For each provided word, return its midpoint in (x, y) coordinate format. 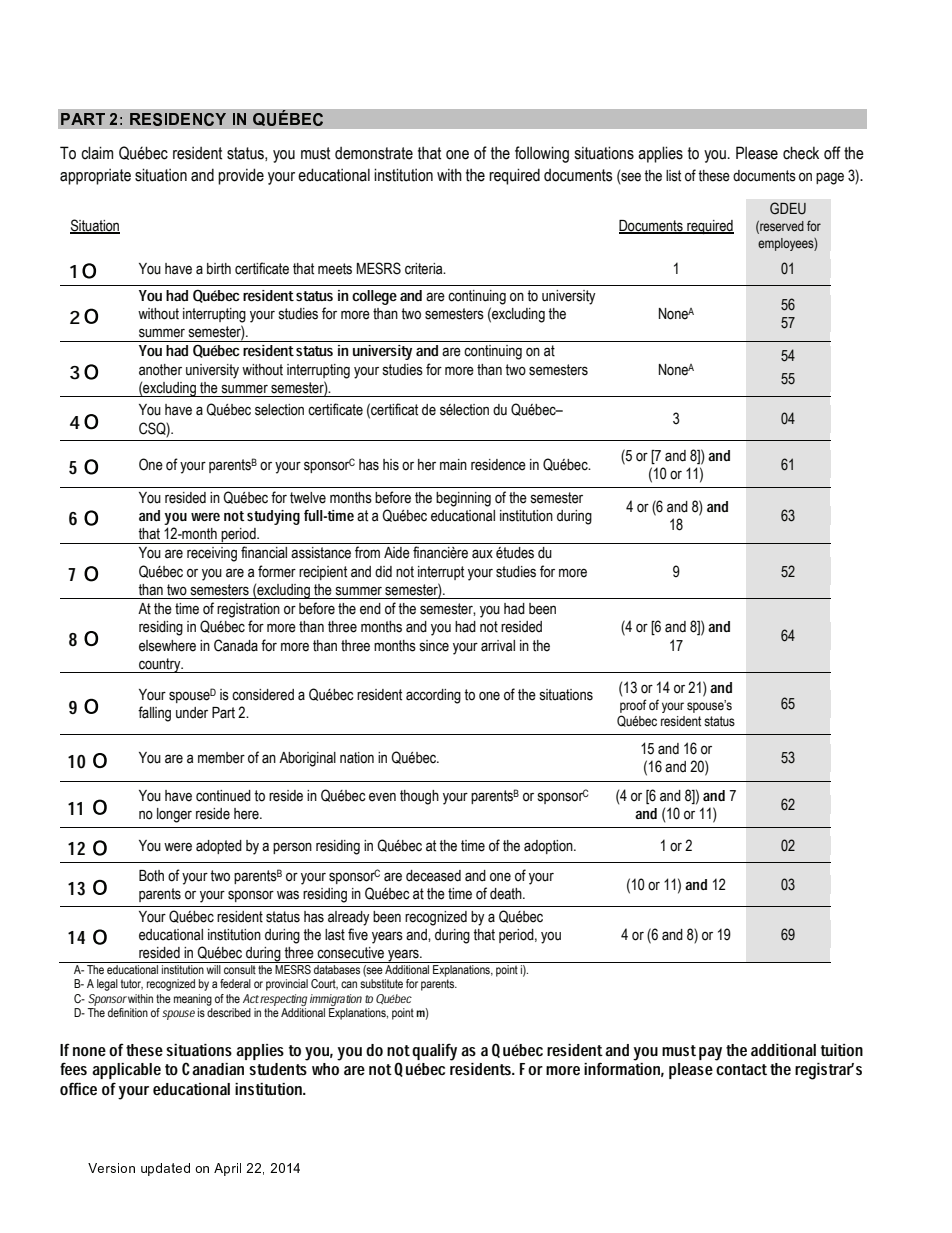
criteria (425, 269)
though (419, 797)
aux (482, 554)
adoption (549, 847)
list (673, 176)
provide (241, 176)
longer (174, 815)
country (160, 665)
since (434, 646)
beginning (463, 499)
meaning (193, 1000)
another (160, 370)
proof (633, 706)
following (542, 154)
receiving (212, 554)
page (830, 178)
